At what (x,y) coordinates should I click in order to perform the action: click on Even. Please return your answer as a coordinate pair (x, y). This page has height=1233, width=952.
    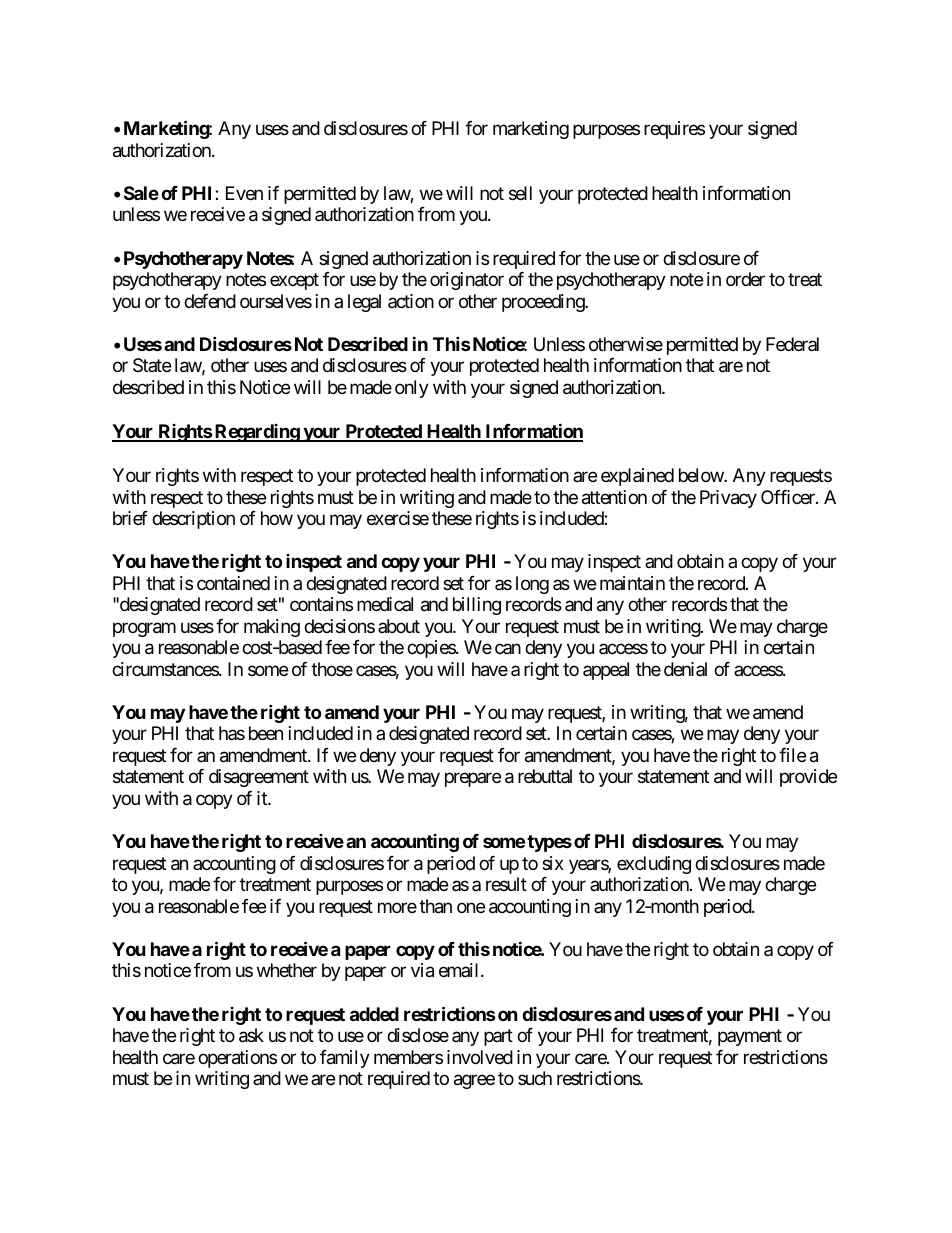
    Looking at the image, I should click on (244, 193).
